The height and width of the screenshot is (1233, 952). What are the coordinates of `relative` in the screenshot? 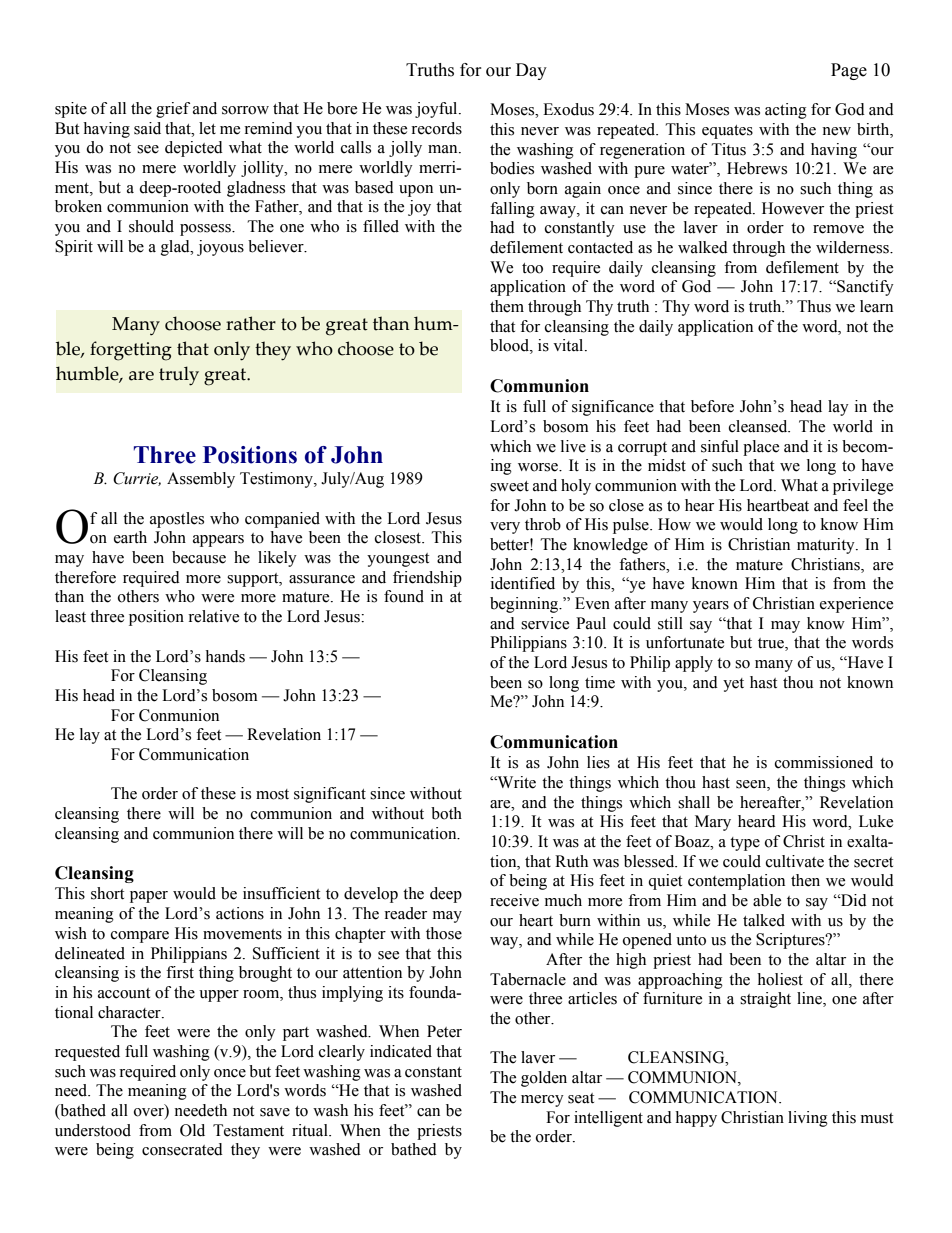 It's located at (213, 616).
